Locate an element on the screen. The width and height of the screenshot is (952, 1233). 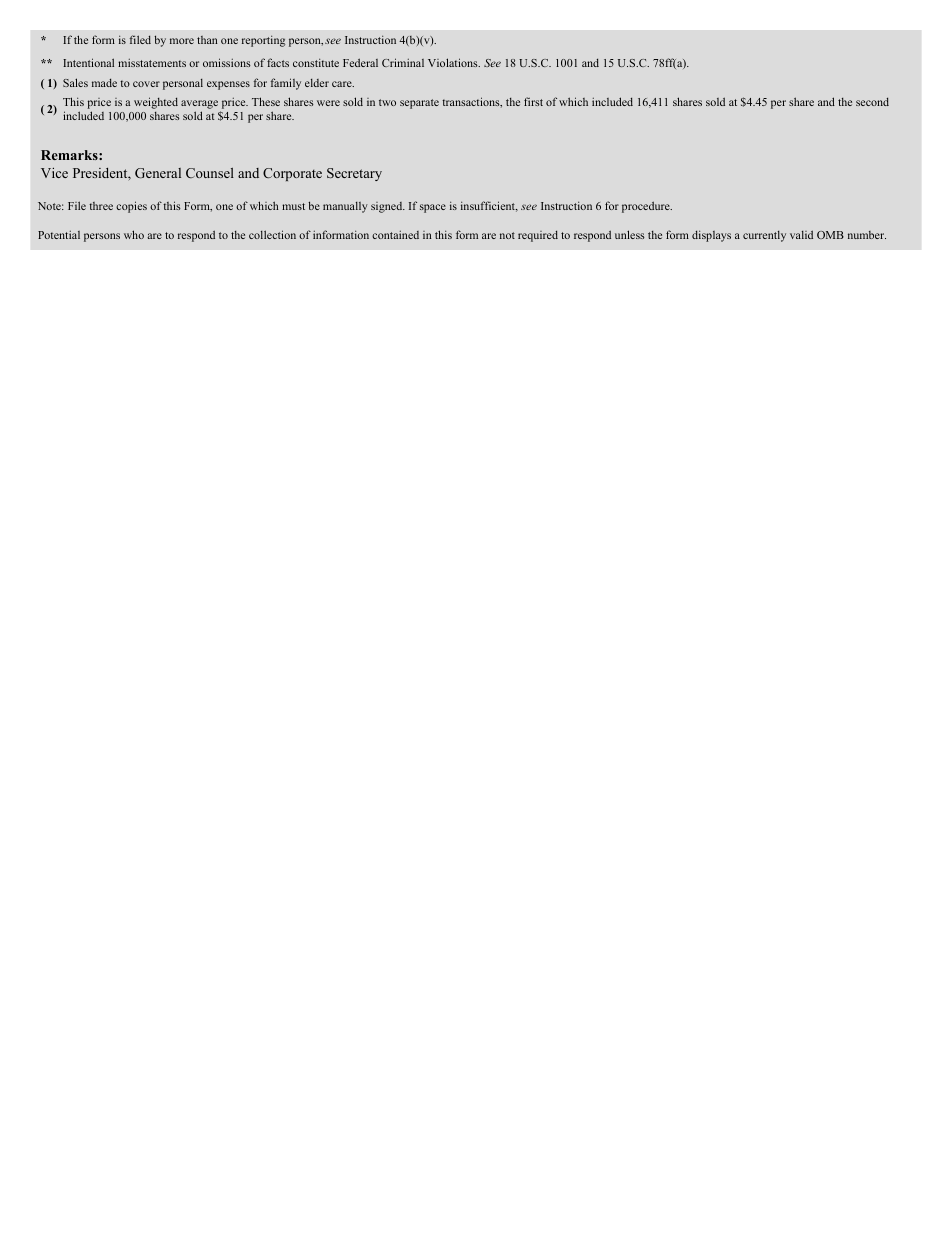
space is located at coordinates (433, 208).
